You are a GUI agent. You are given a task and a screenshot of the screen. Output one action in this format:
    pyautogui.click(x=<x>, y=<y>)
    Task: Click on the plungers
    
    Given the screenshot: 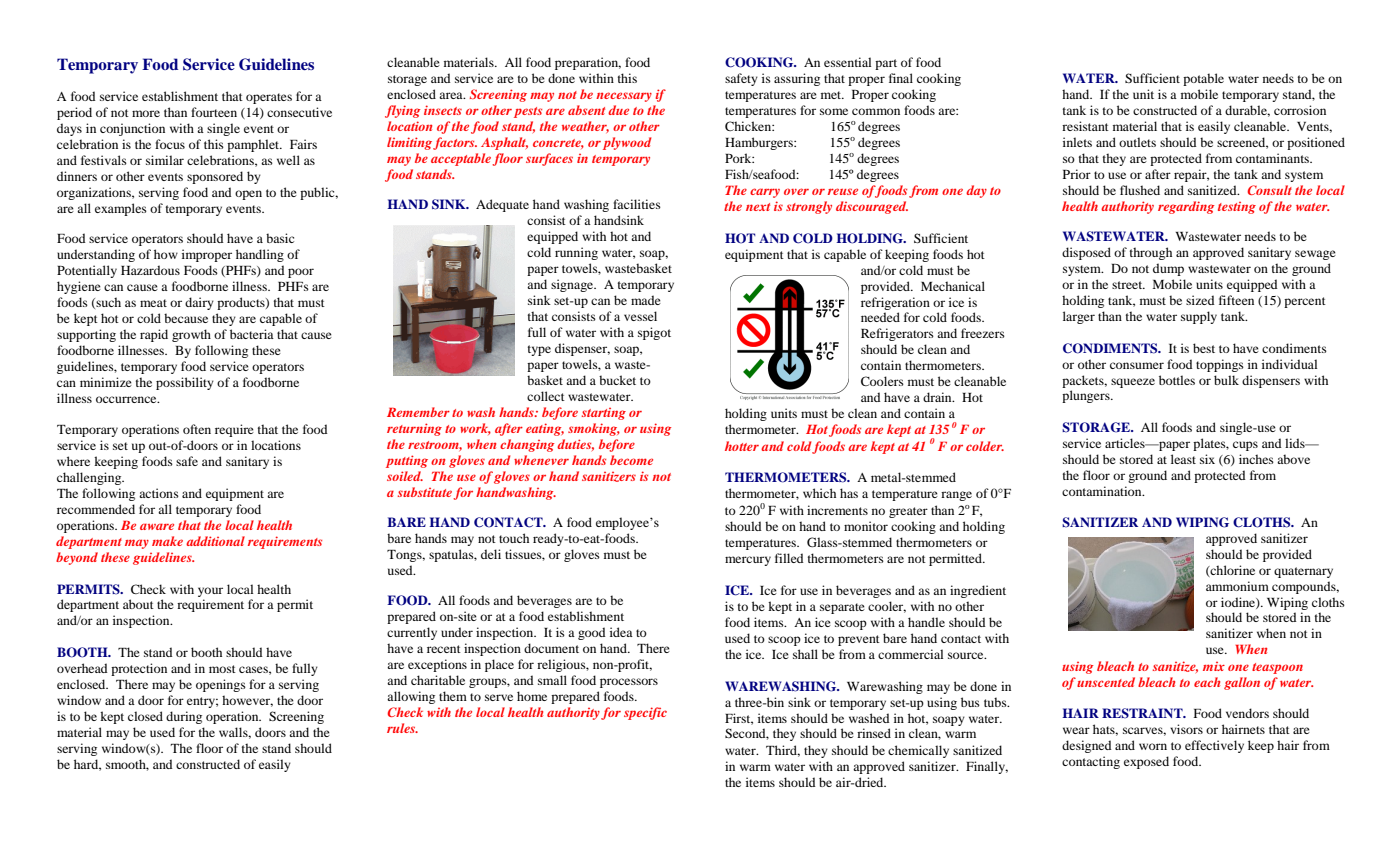 What is the action you would take?
    pyautogui.click(x=1087, y=396)
